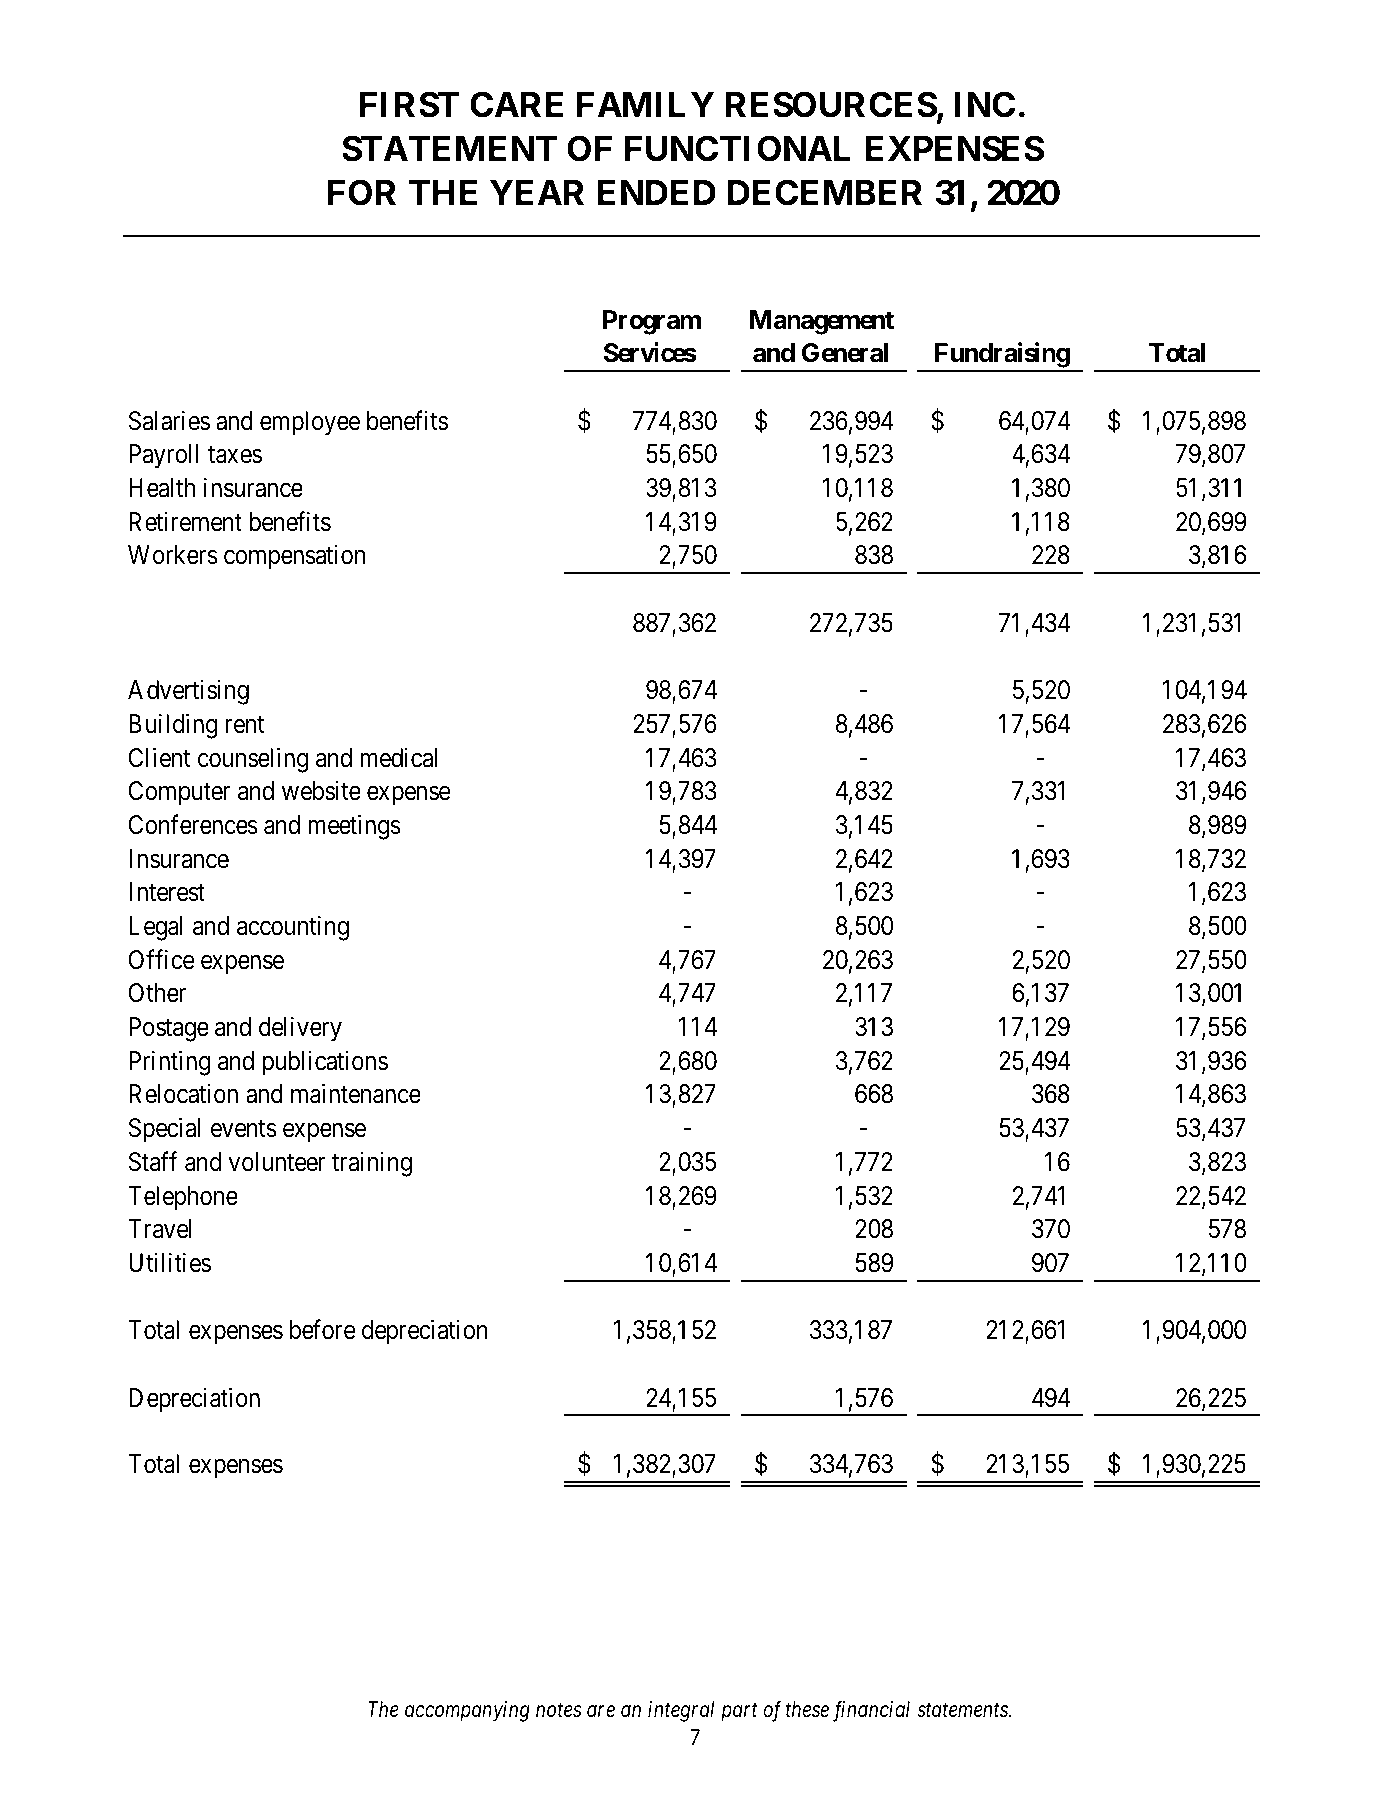 Image resolution: width=1385 pixels, height=1793 pixels. Describe the element at coordinates (467, 1711) in the screenshot. I see `accompanying` at that location.
